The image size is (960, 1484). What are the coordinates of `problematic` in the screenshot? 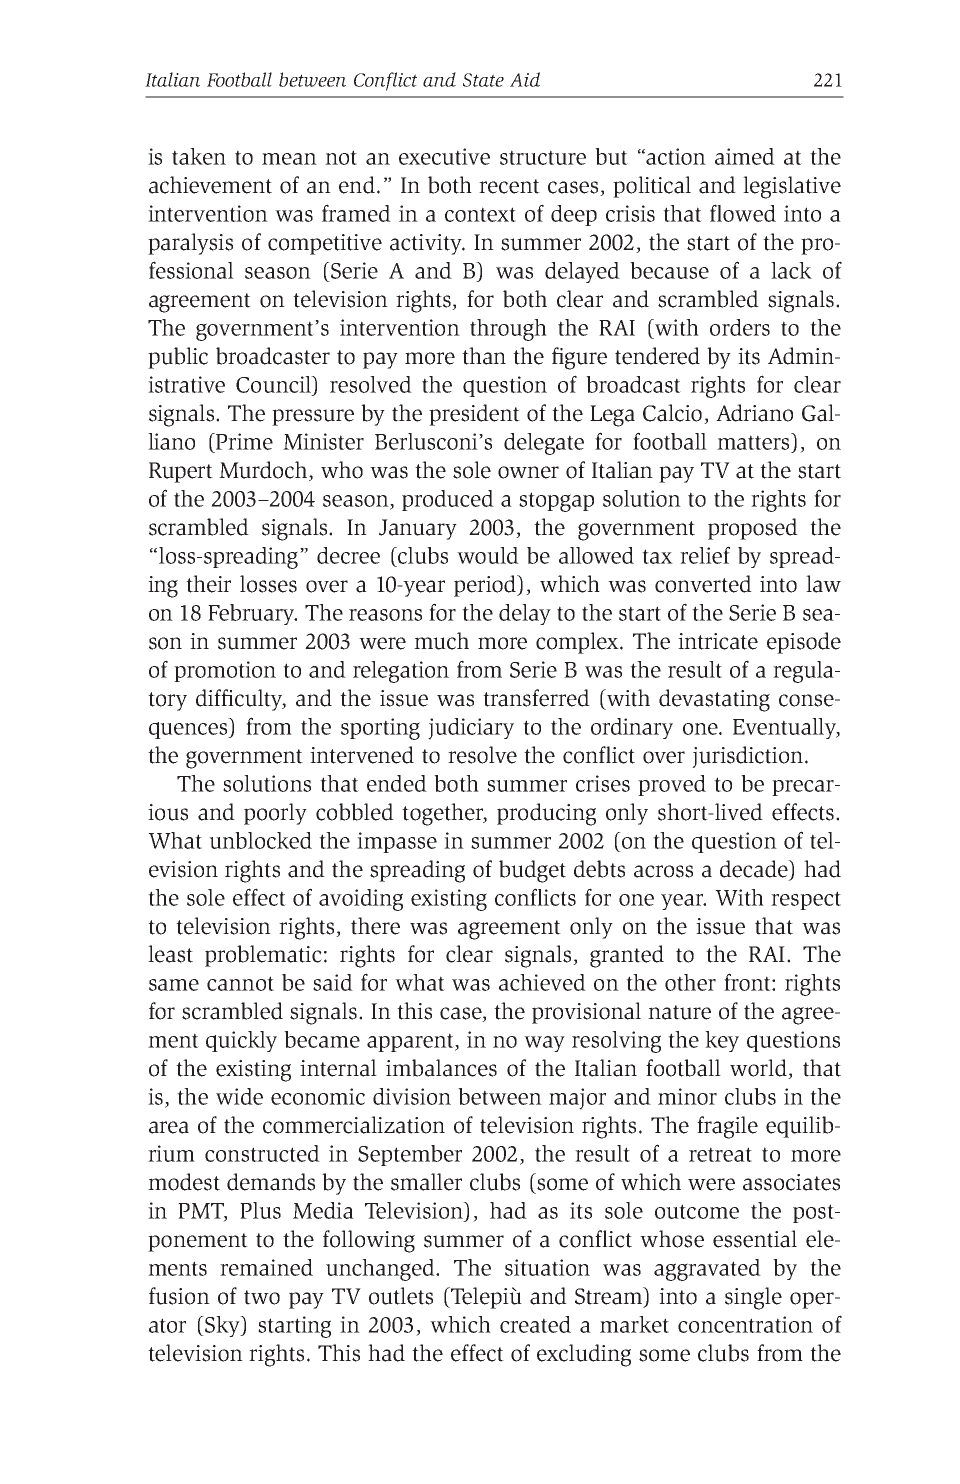 It's located at (263, 956).
